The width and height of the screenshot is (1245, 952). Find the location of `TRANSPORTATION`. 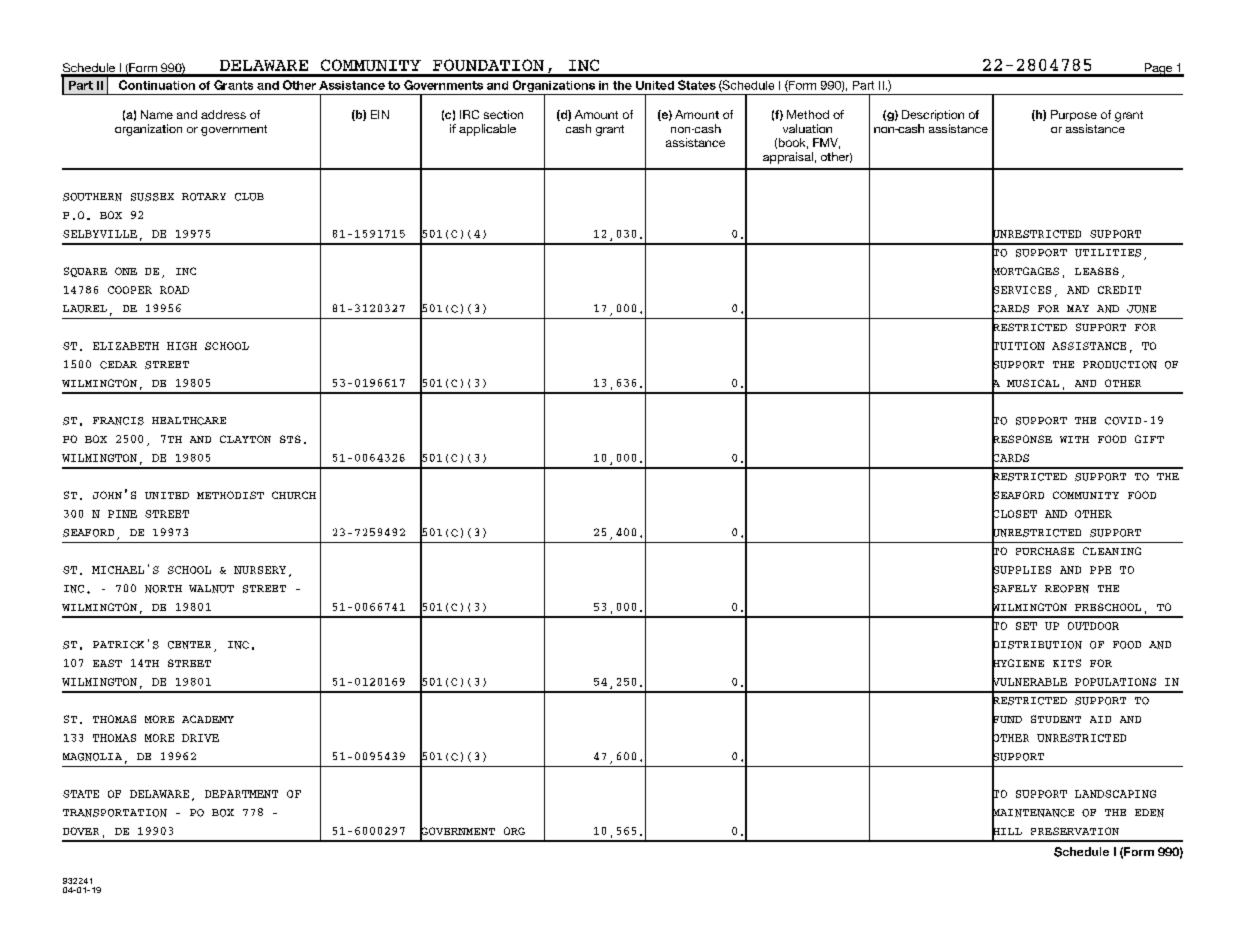

TRANSPORTATION is located at coordinates (115, 813).
